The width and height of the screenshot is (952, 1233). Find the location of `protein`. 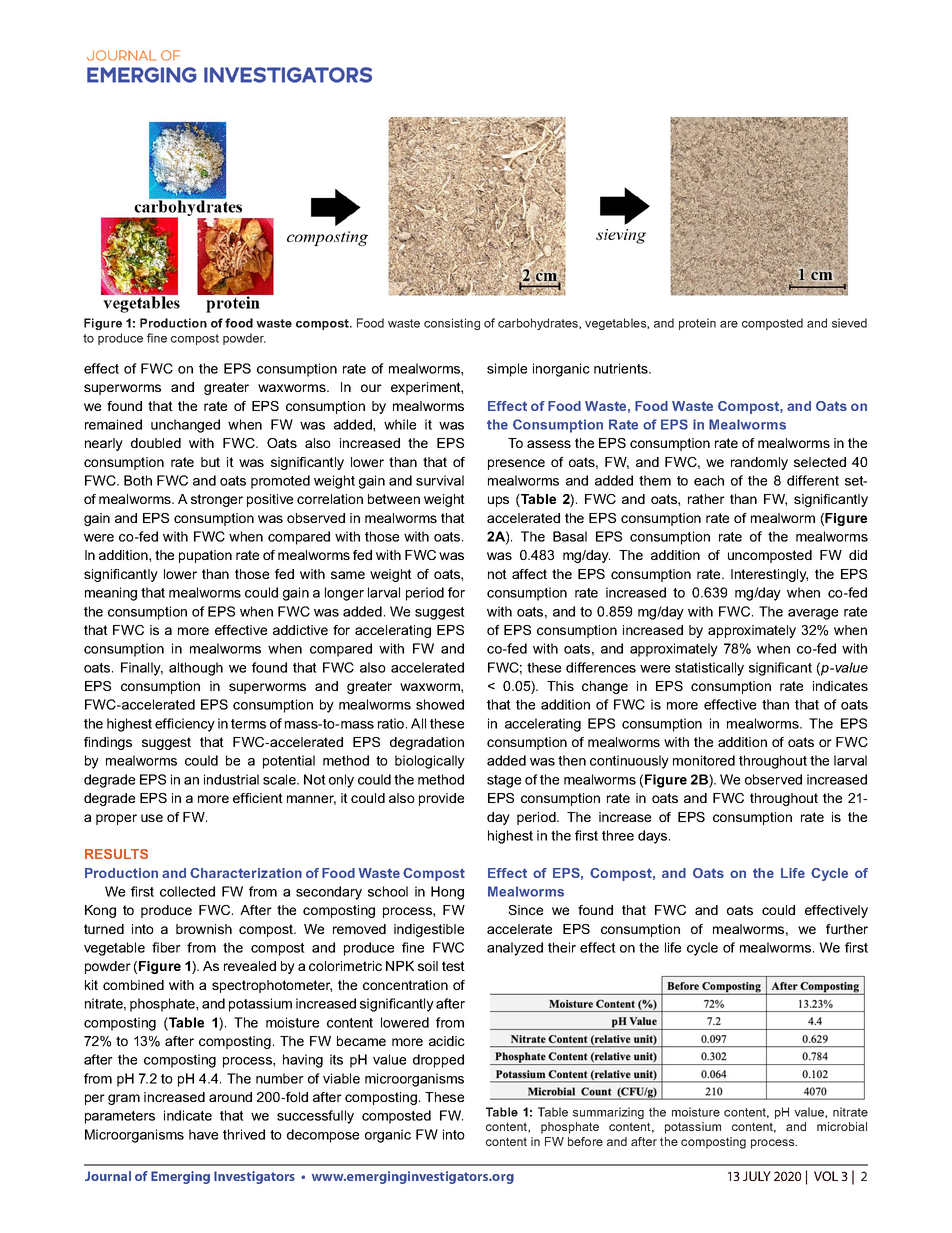

protein is located at coordinates (697, 324).
